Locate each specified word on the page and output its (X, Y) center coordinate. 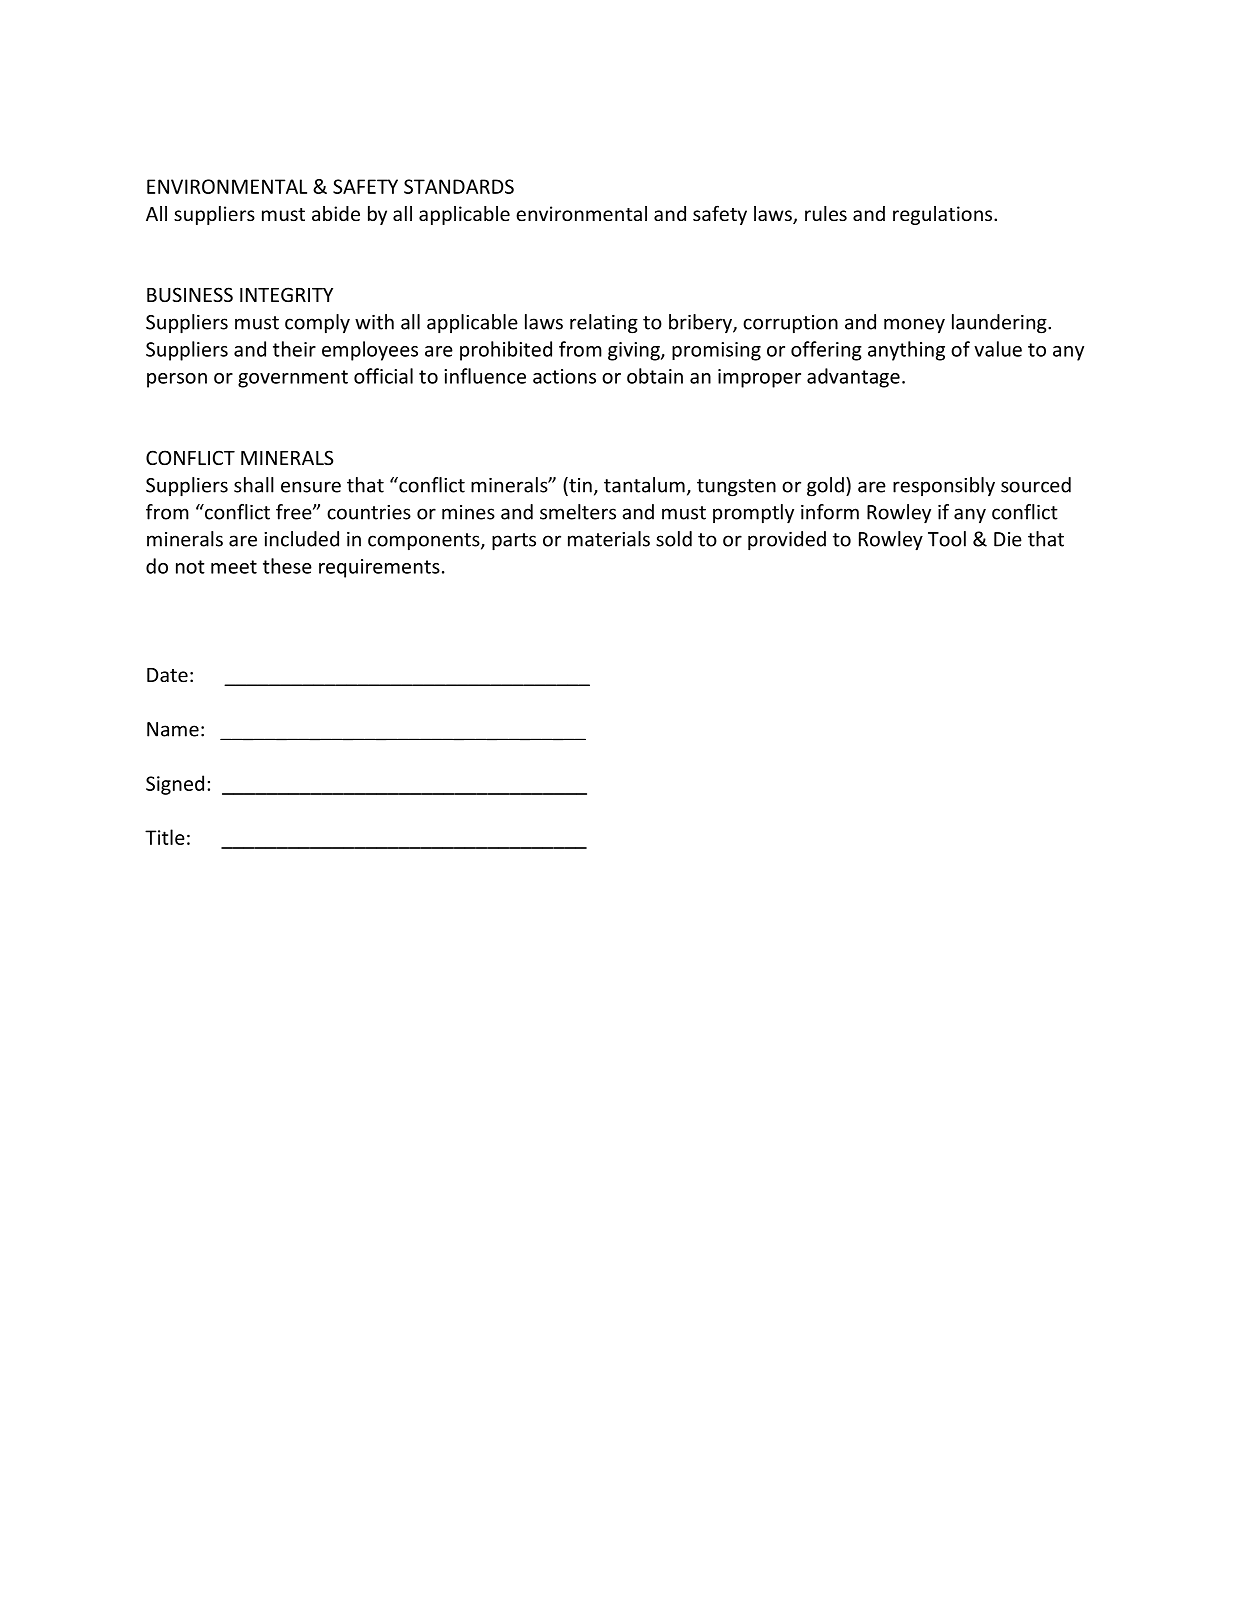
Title (165, 837)
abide (336, 213)
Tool (947, 539)
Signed (175, 785)
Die (1008, 539)
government (293, 379)
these (287, 566)
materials (609, 539)
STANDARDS (459, 186)
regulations (944, 215)
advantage (853, 378)
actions (564, 376)
